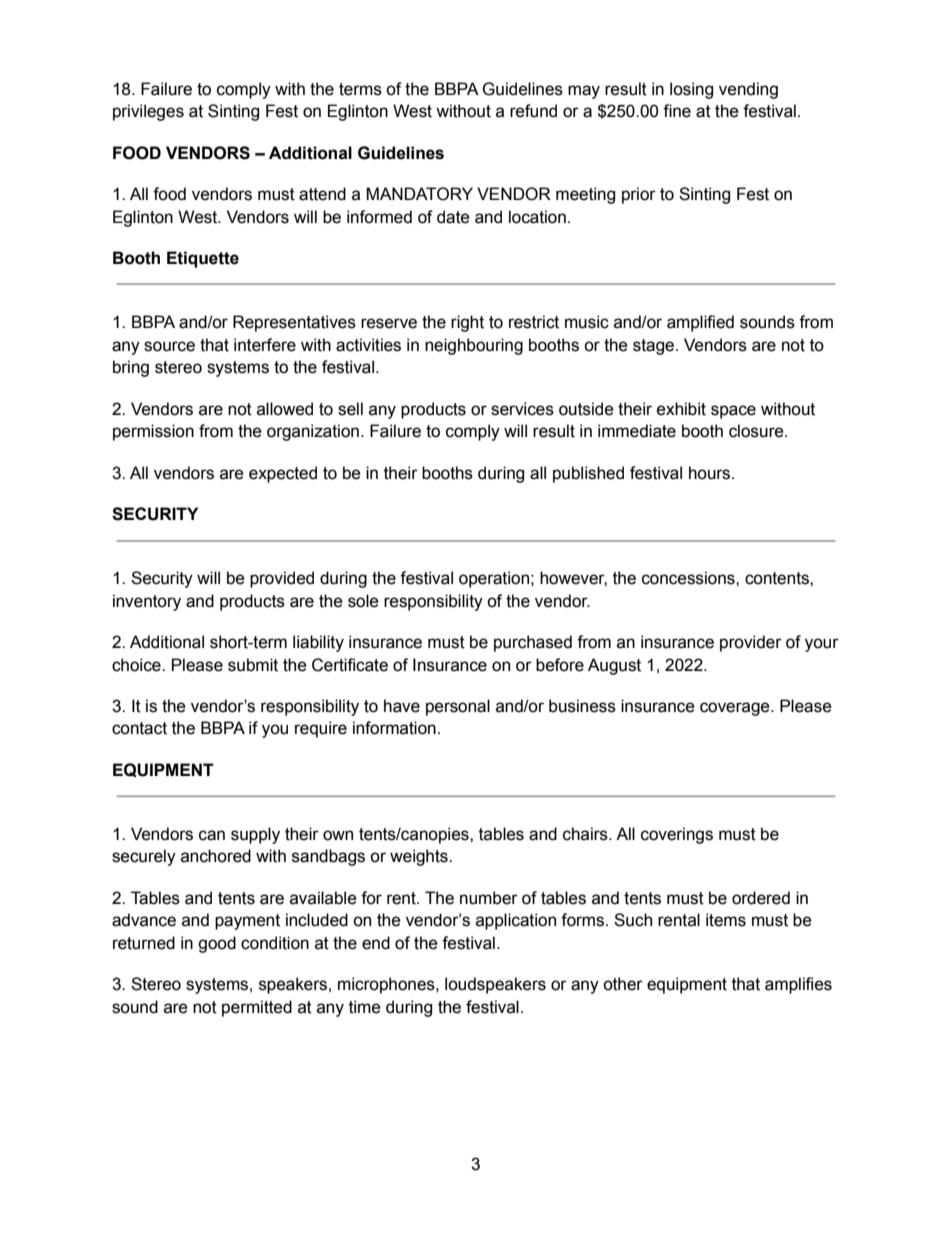 The width and height of the page is (952, 1233). I want to click on vending, so click(748, 90).
